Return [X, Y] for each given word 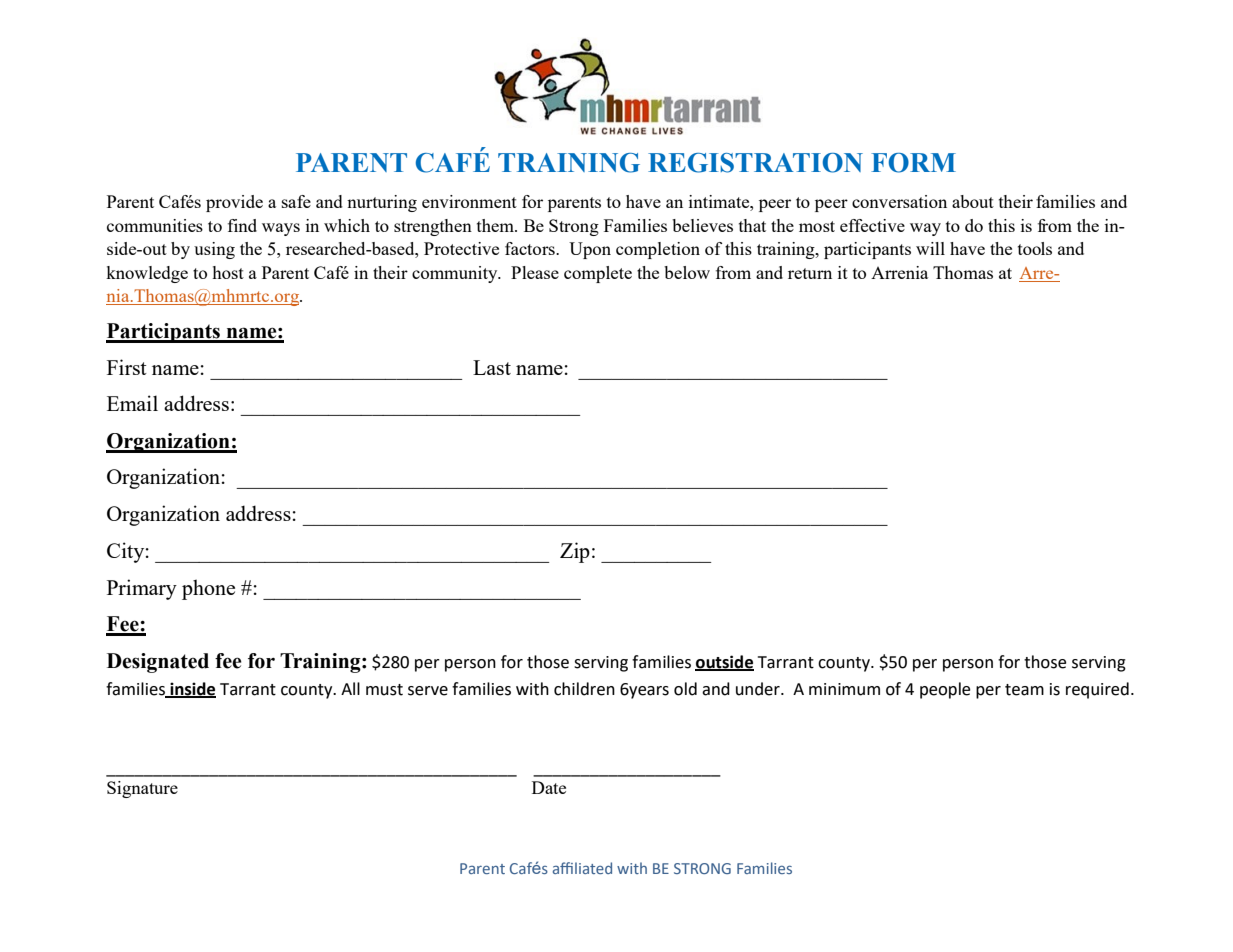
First [127, 367]
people [945, 690]
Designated [158, 663]
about [973, 201]
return [810, 273]
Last [492, 367]
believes [702, 225]
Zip [575, 552]
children [584, 689]
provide [234, 203]
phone [208, 589]
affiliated [582, 868]
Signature [142, 789]
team [1024, 690]
